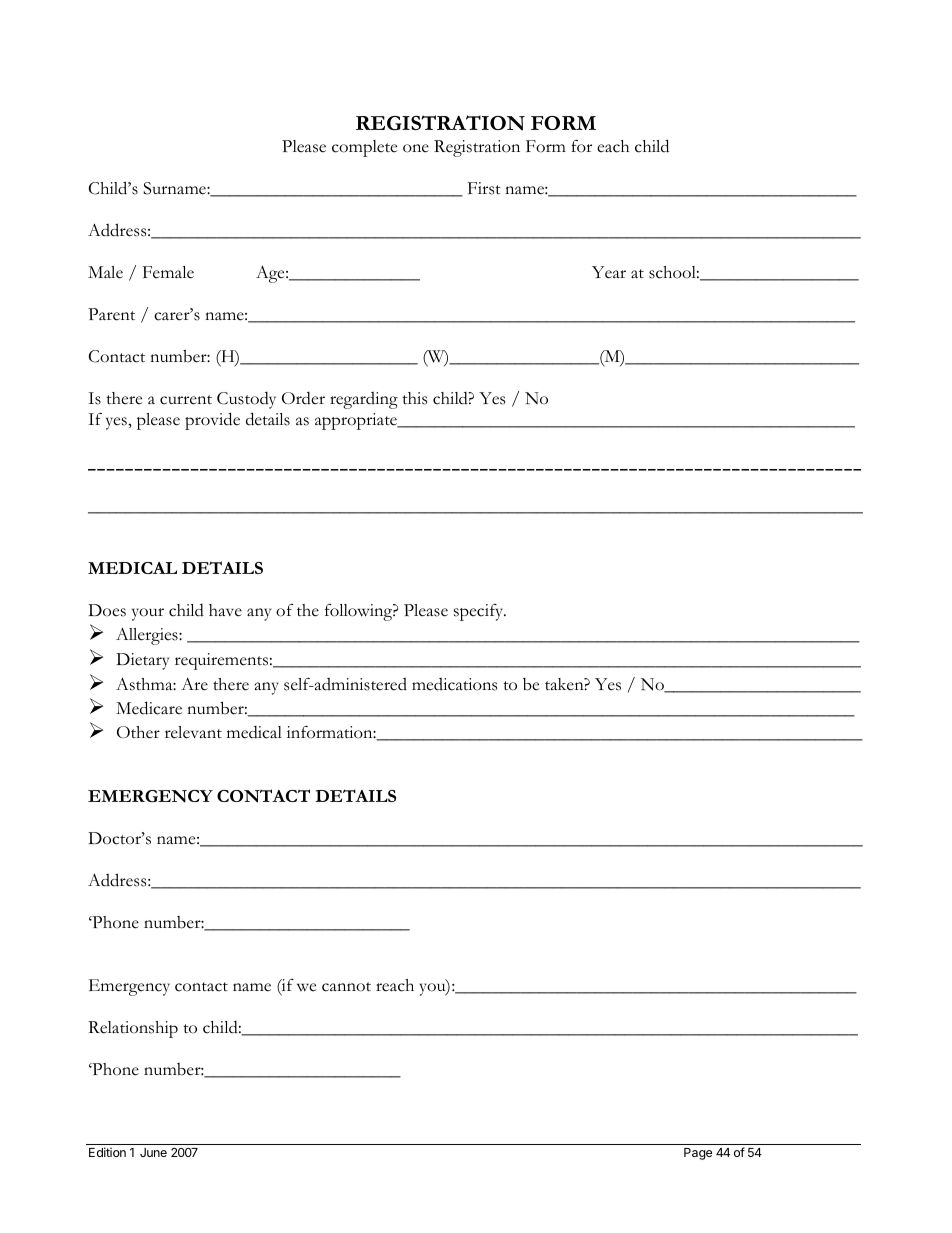 Image resolution: width=952 pixels, height=1233 pixels. What do you see at coordinates (484, 188) in the document?
I see `First` at bounding box center [484, 188].
